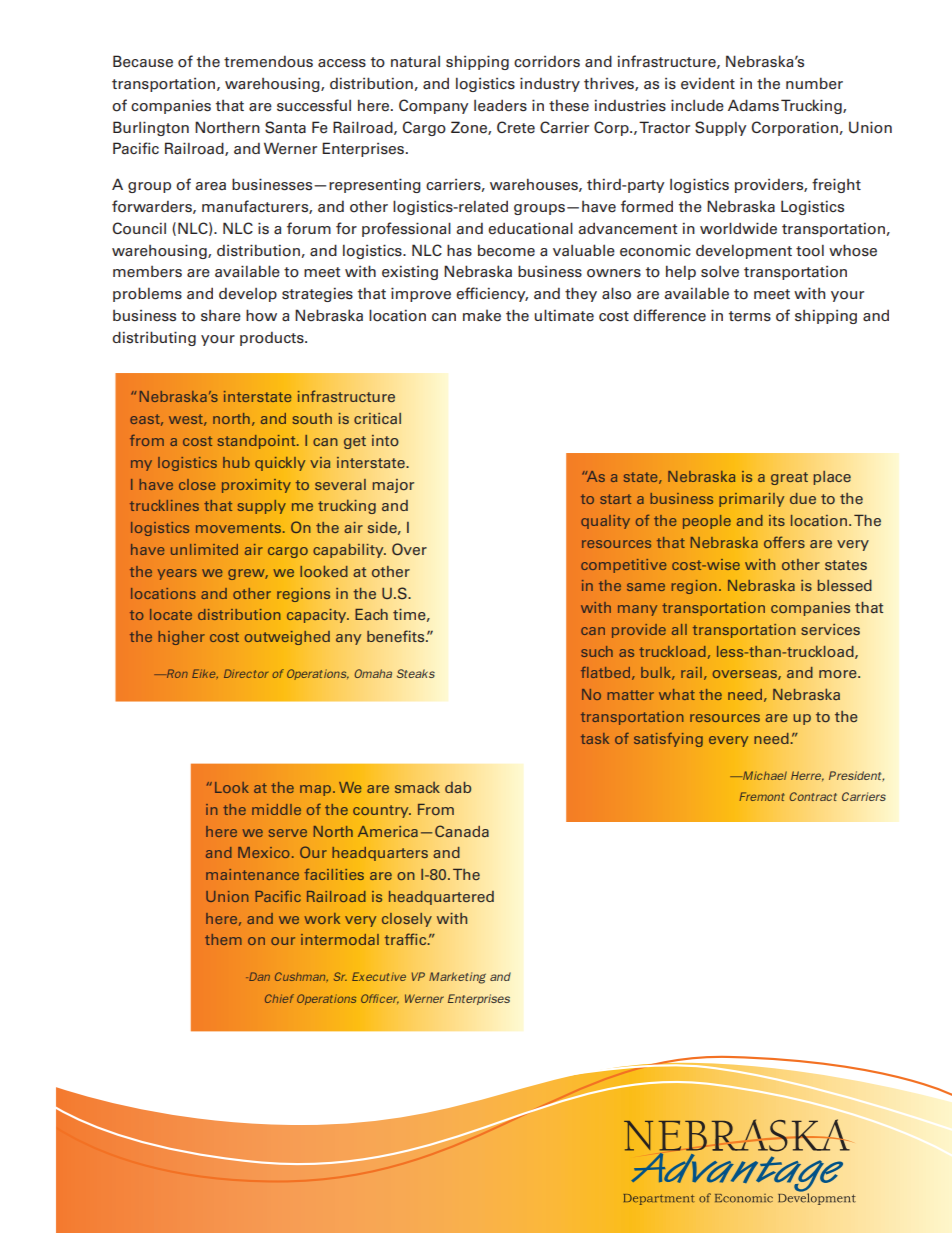 The width and height of the page is (952, 1233). I want to click on offers, so click(784, 542).
